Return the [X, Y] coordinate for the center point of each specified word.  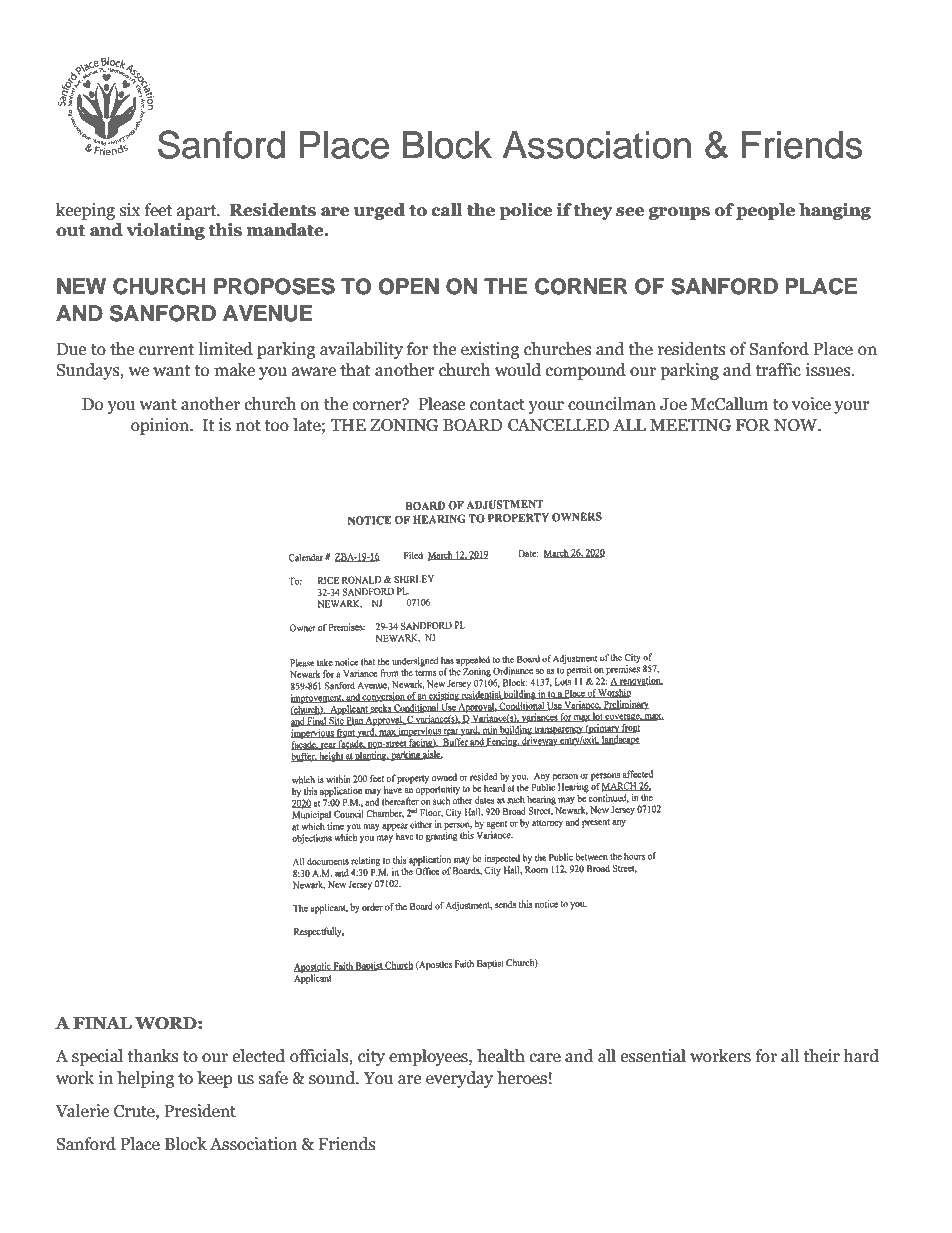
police [525, 211]
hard [861, 1056]
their [822, 1056]
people [765, 211]
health [501, 1056]
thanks [153, 1056]
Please [441, 404]
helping [145, 1079]
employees [429, 1057]
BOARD [473, 425]
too [277, 426]
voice [811, 404]
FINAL [102, 1023]
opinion [161, 426]
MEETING [690, 425]
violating [166, 231]
